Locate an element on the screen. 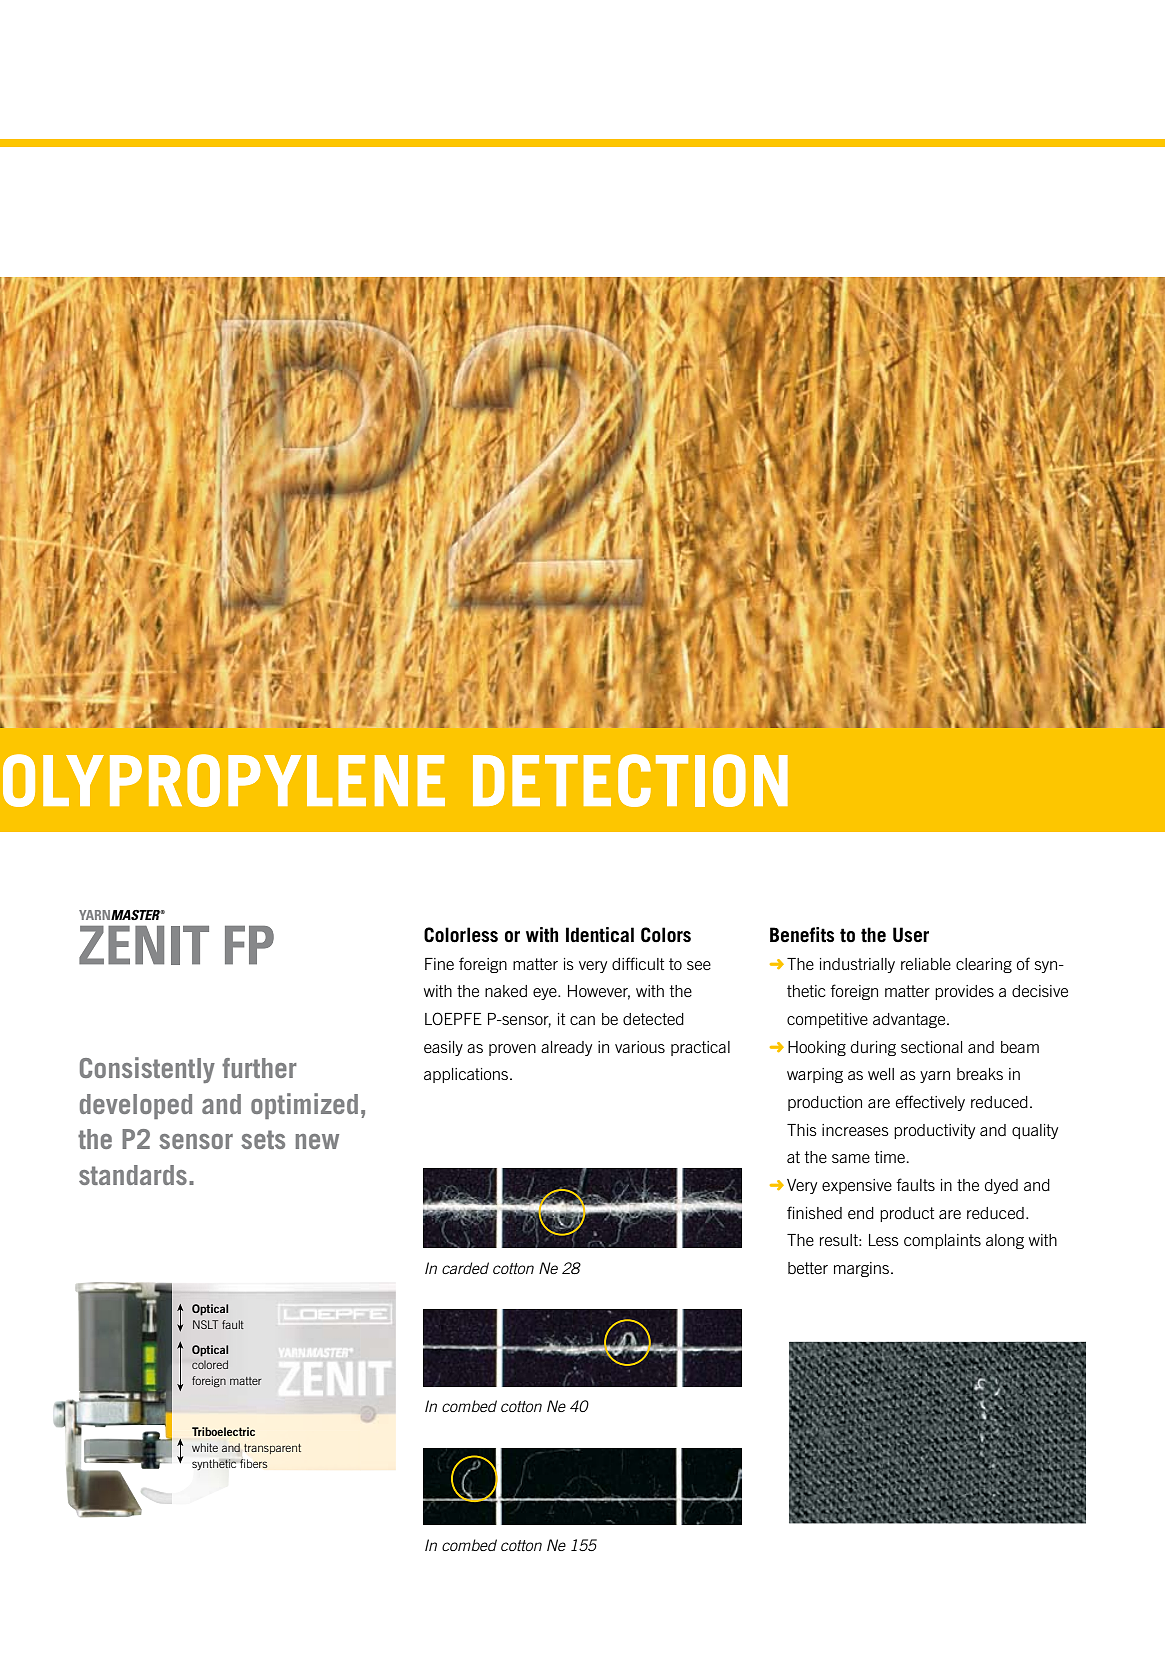 This screenshot has width=1165, height=1664. transparent is located at coordinates (272, 1449).
